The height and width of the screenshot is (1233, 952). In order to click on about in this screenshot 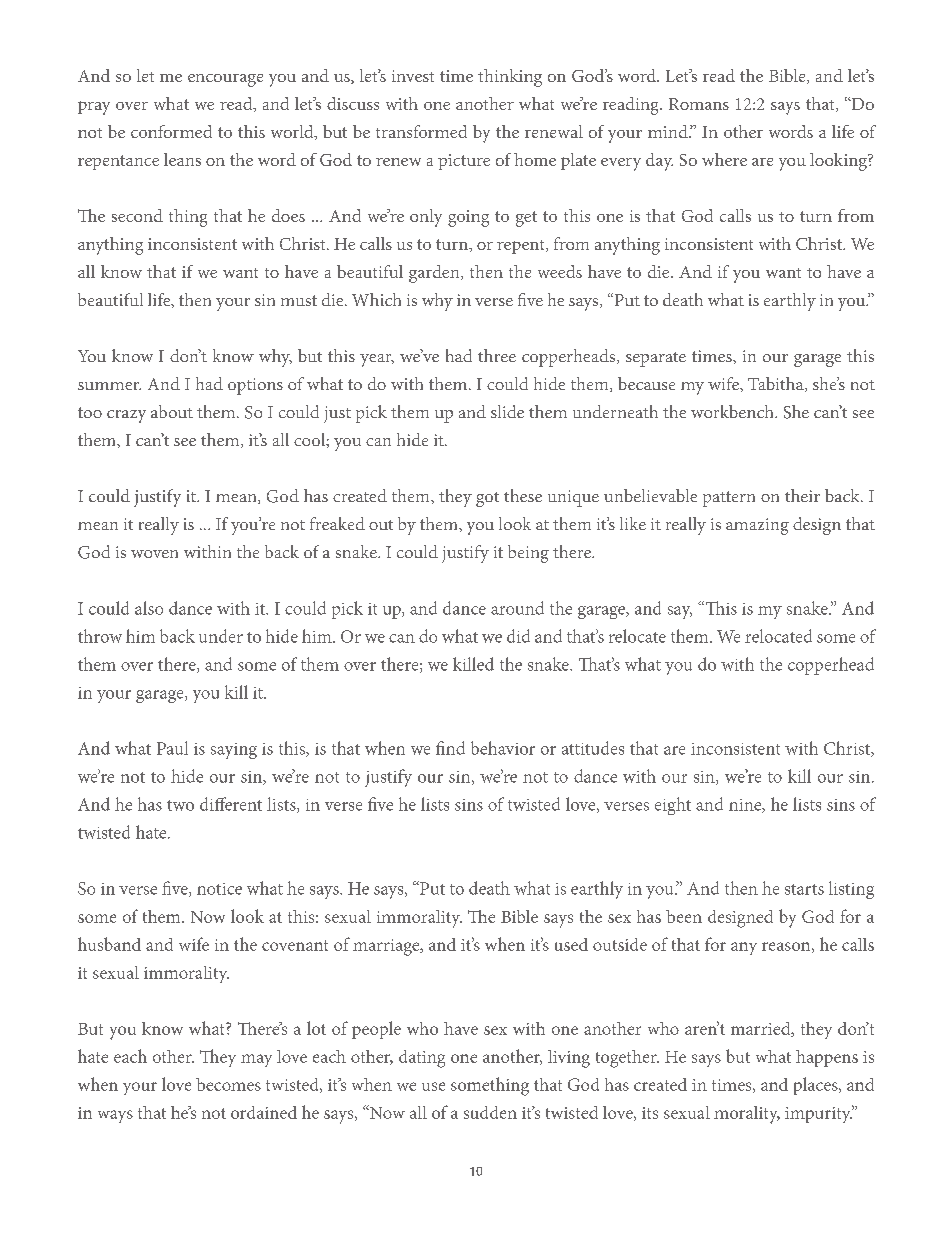, I will do `click(172, 411)`.
